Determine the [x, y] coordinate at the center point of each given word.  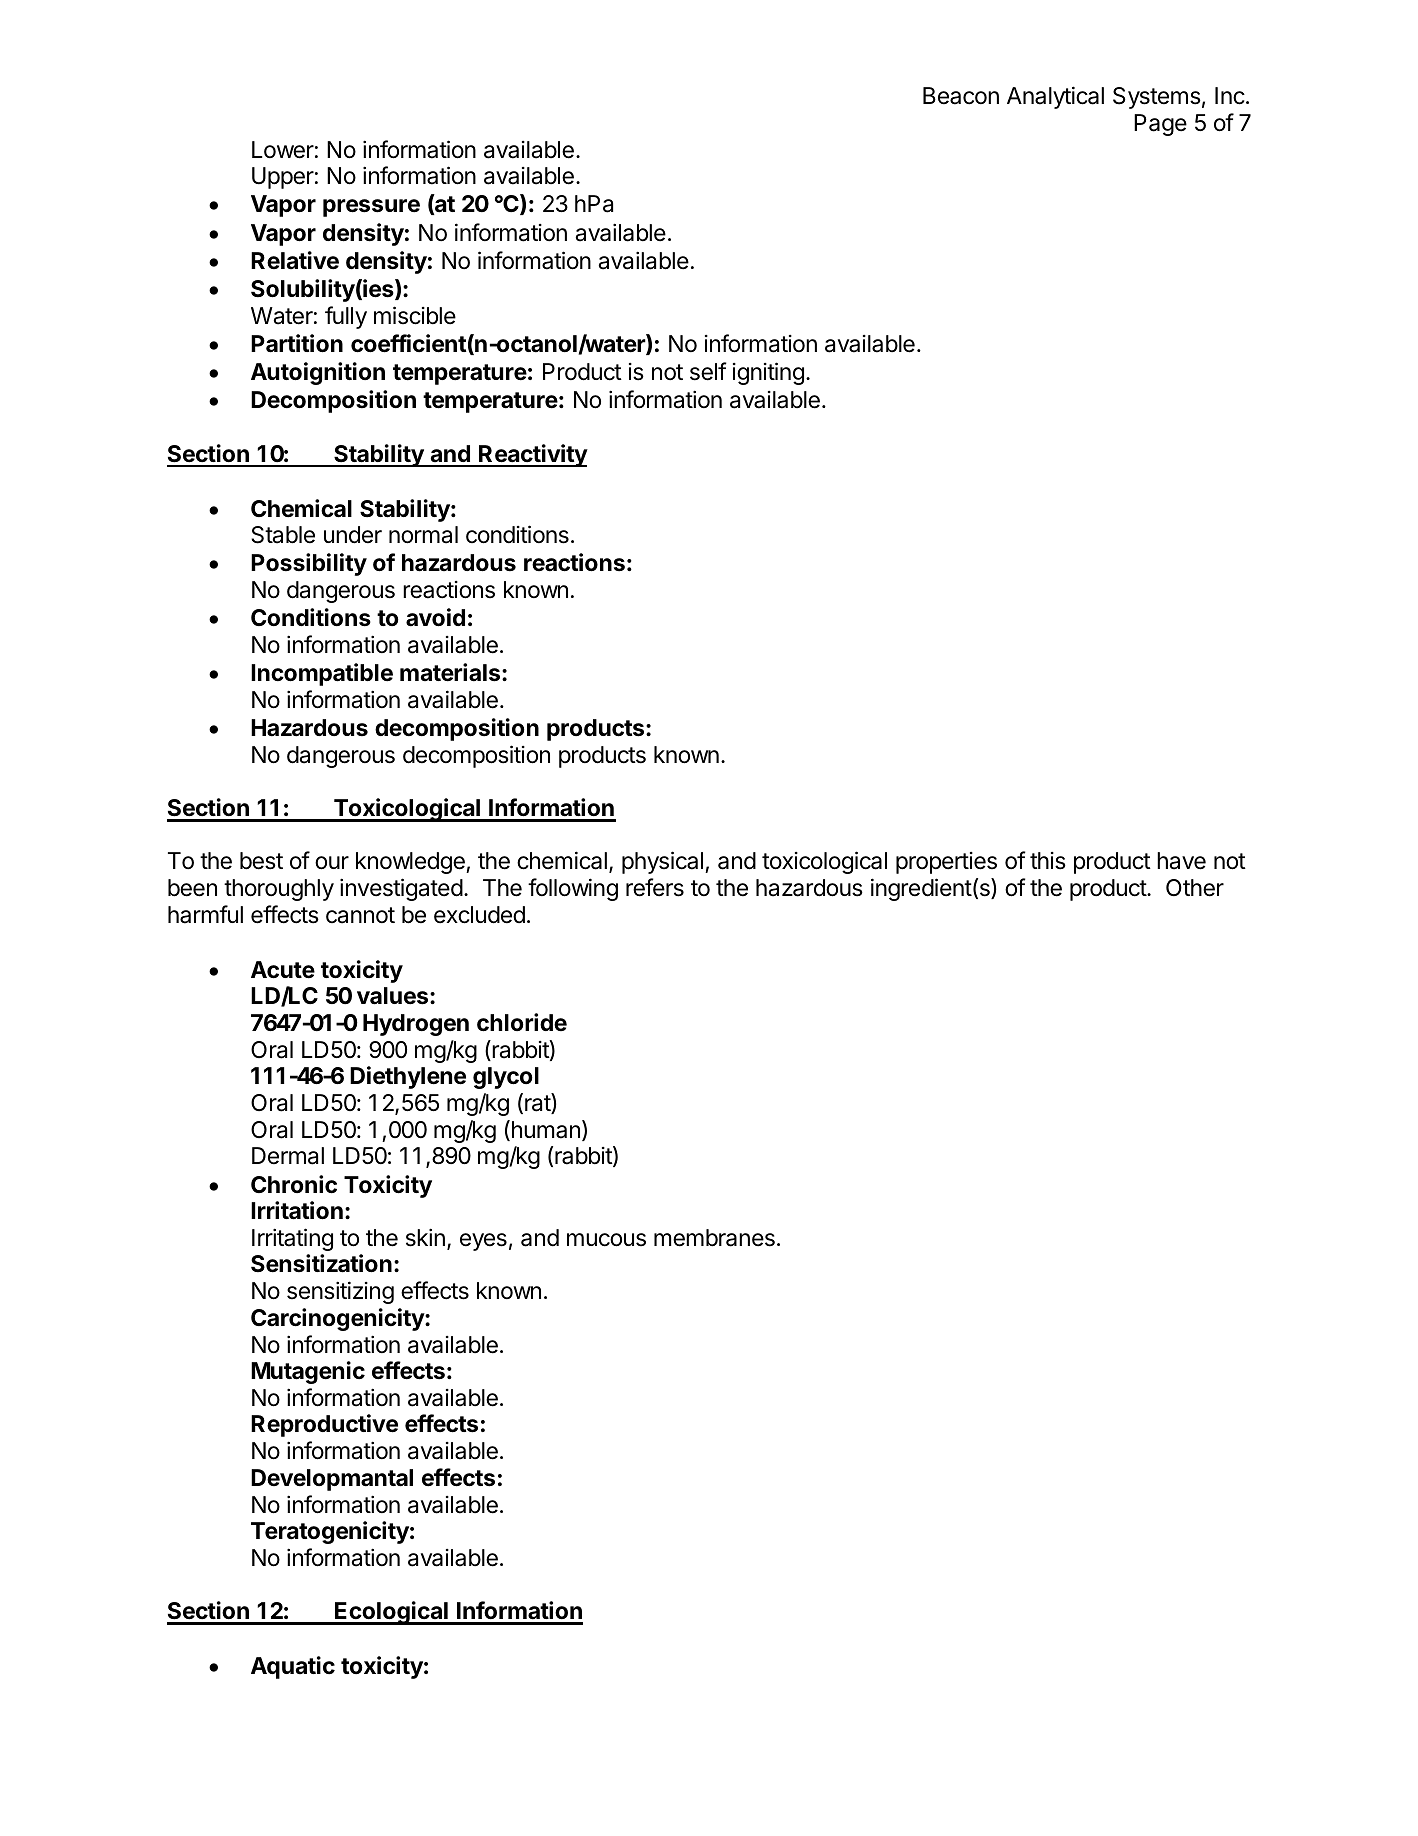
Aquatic [293, 1667]
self [708, 371]
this [1048, 861]
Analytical [1055, 97]
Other [1195, 888]
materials [451, 672]
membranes [714, 1238]
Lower [283, 150]
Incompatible [322, 674]
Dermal [288, 1156]
